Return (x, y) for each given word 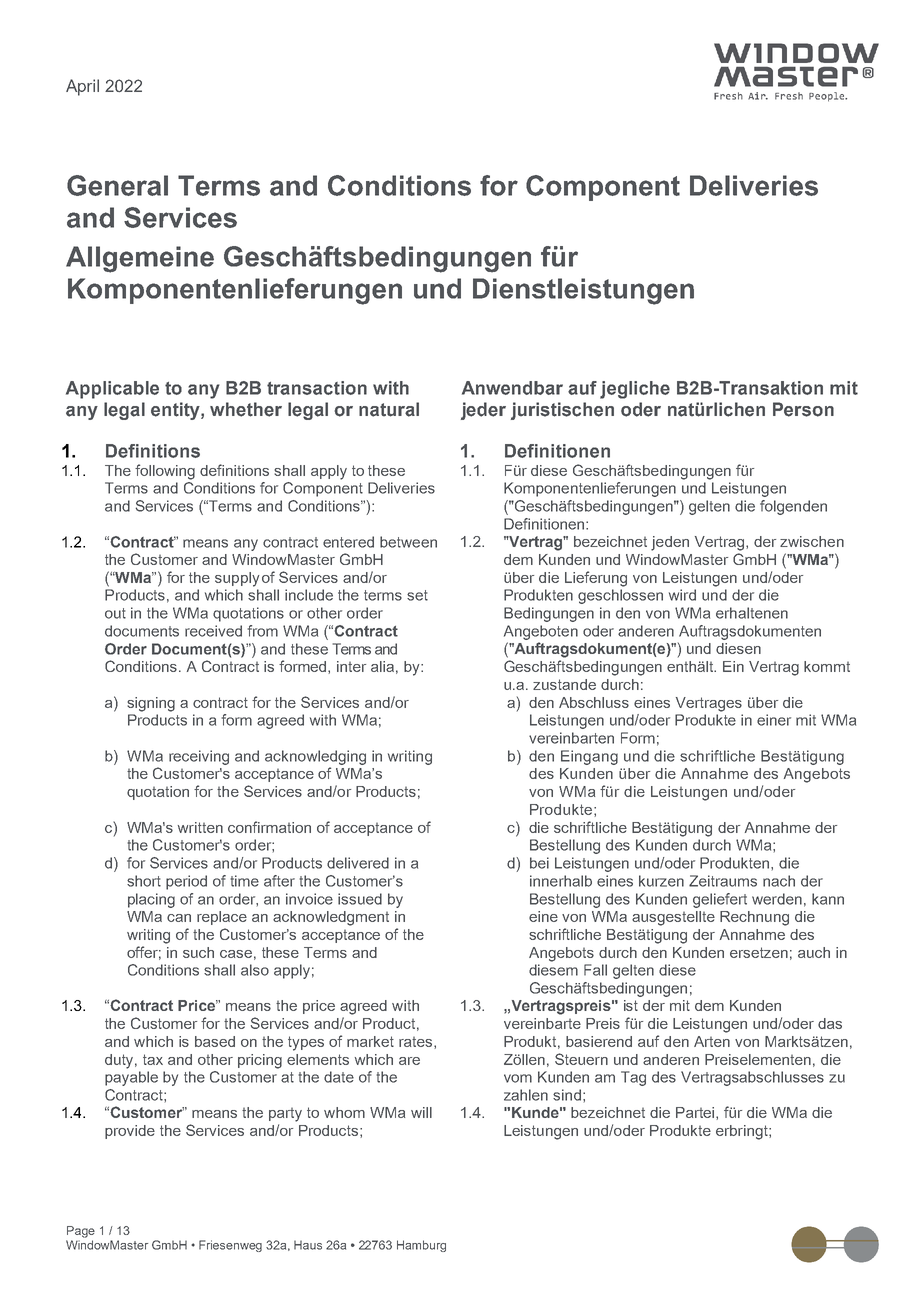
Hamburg (421, 1246)
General (117, 185)
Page (81, 1232)
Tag (633, 1078)
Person (803, 409)
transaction (317, 388)
